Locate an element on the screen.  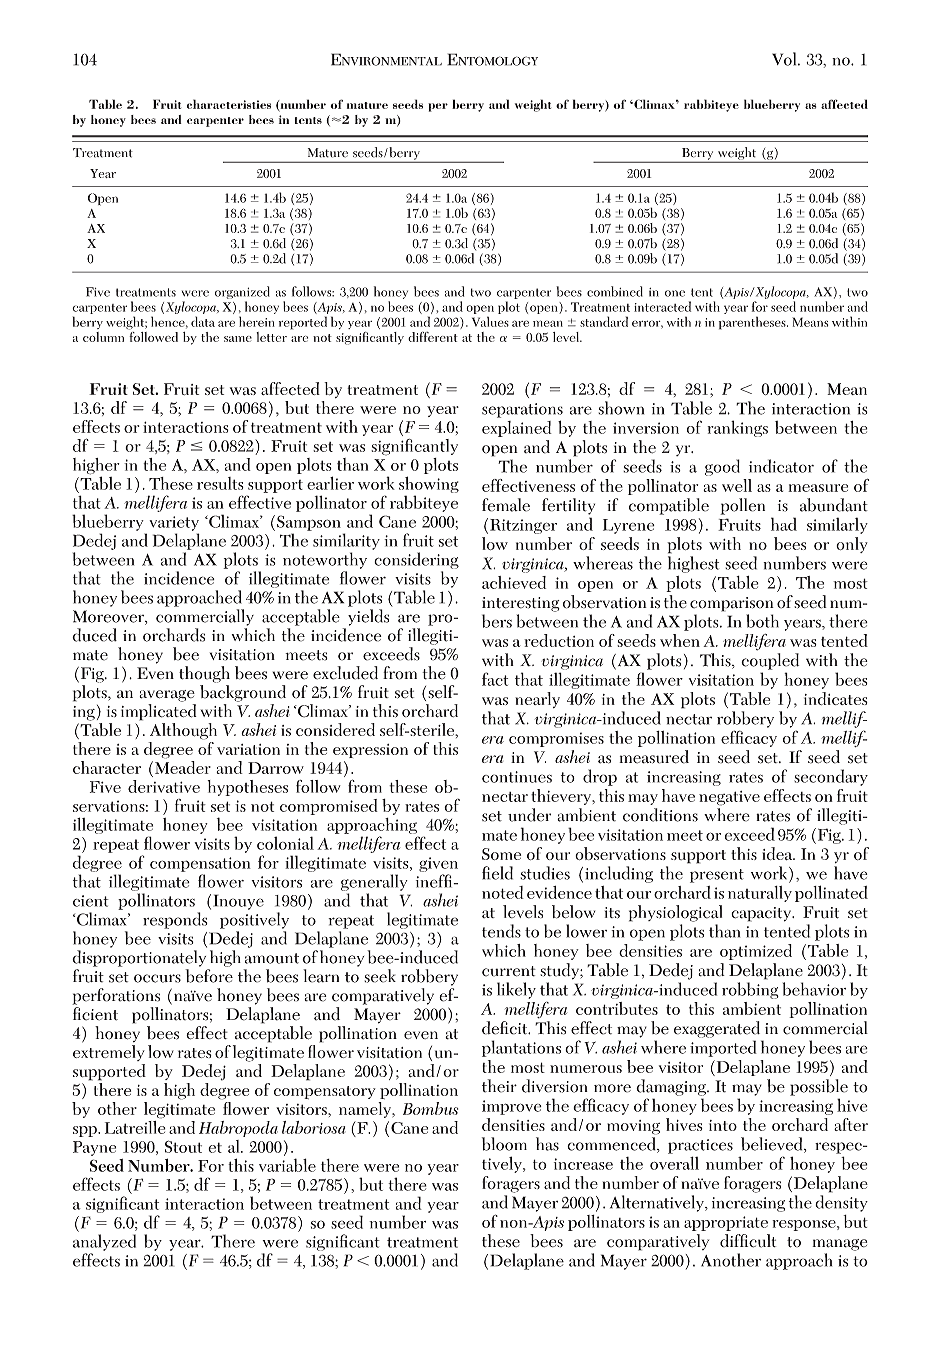
Values is located at coordinates (490, 321).
